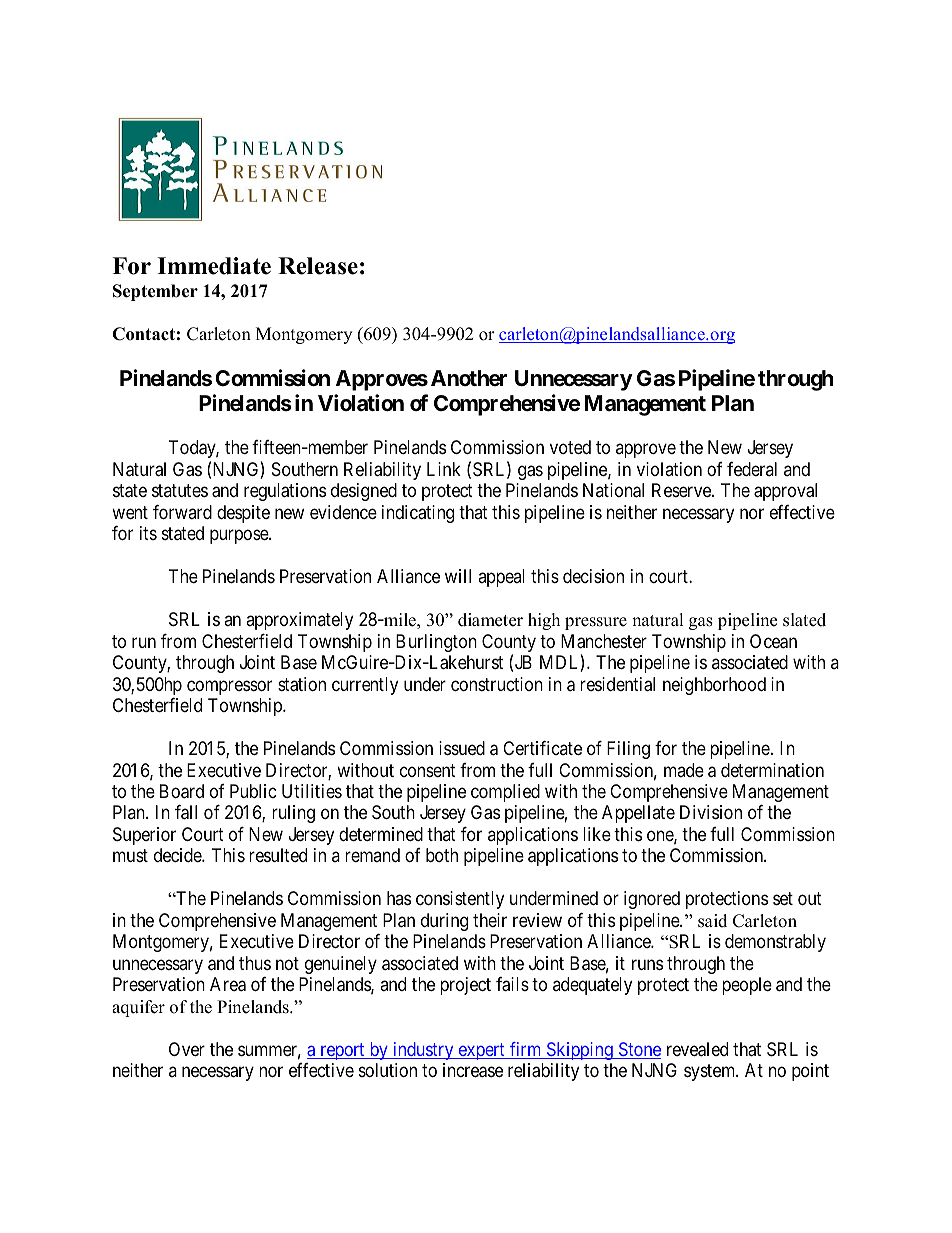 The height and width of the screenshot is (1233, 952). I want to click on Reserve, so click(682, 490).
